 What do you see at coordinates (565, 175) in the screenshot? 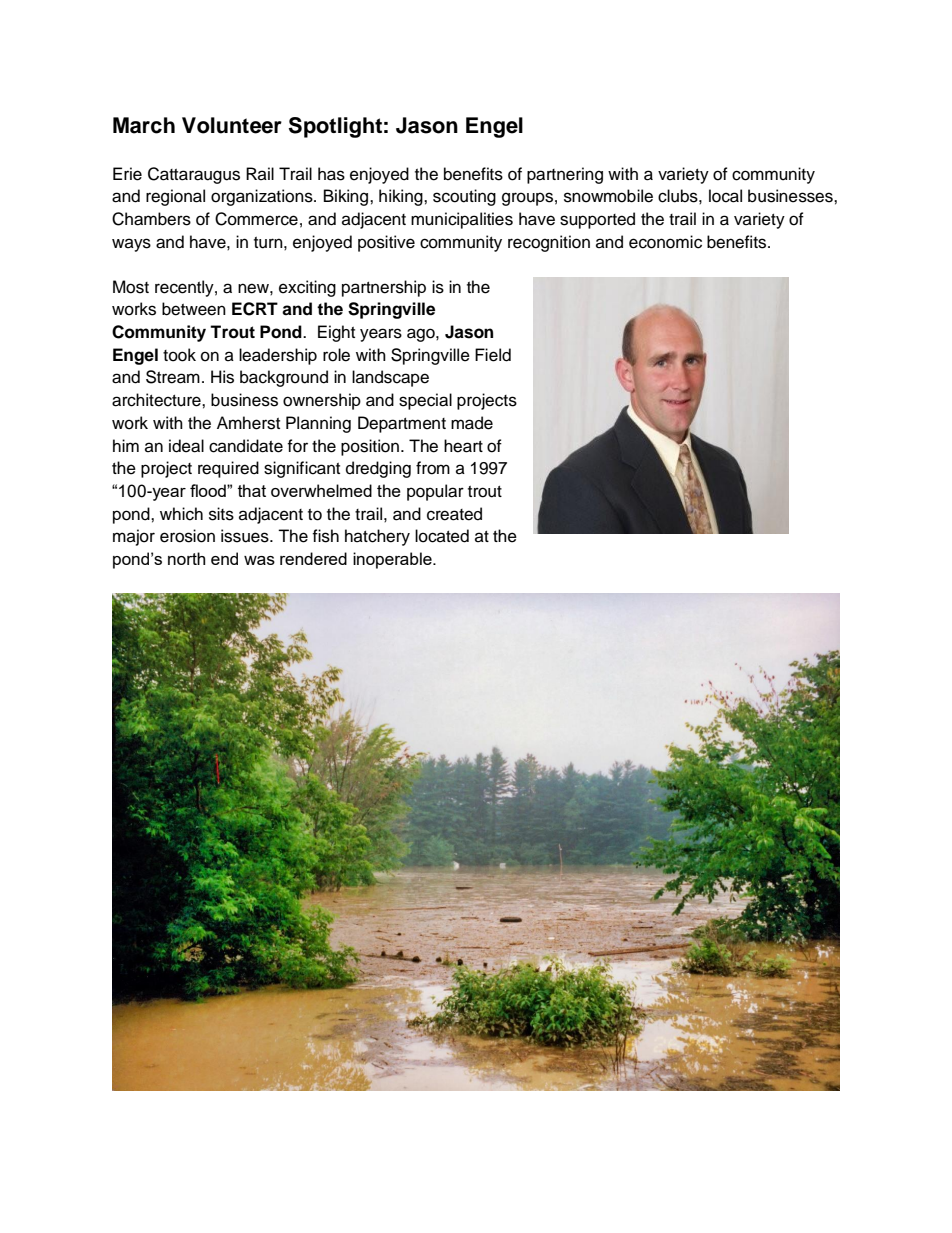
I see `partnering` at bounding box center [565, 175].
